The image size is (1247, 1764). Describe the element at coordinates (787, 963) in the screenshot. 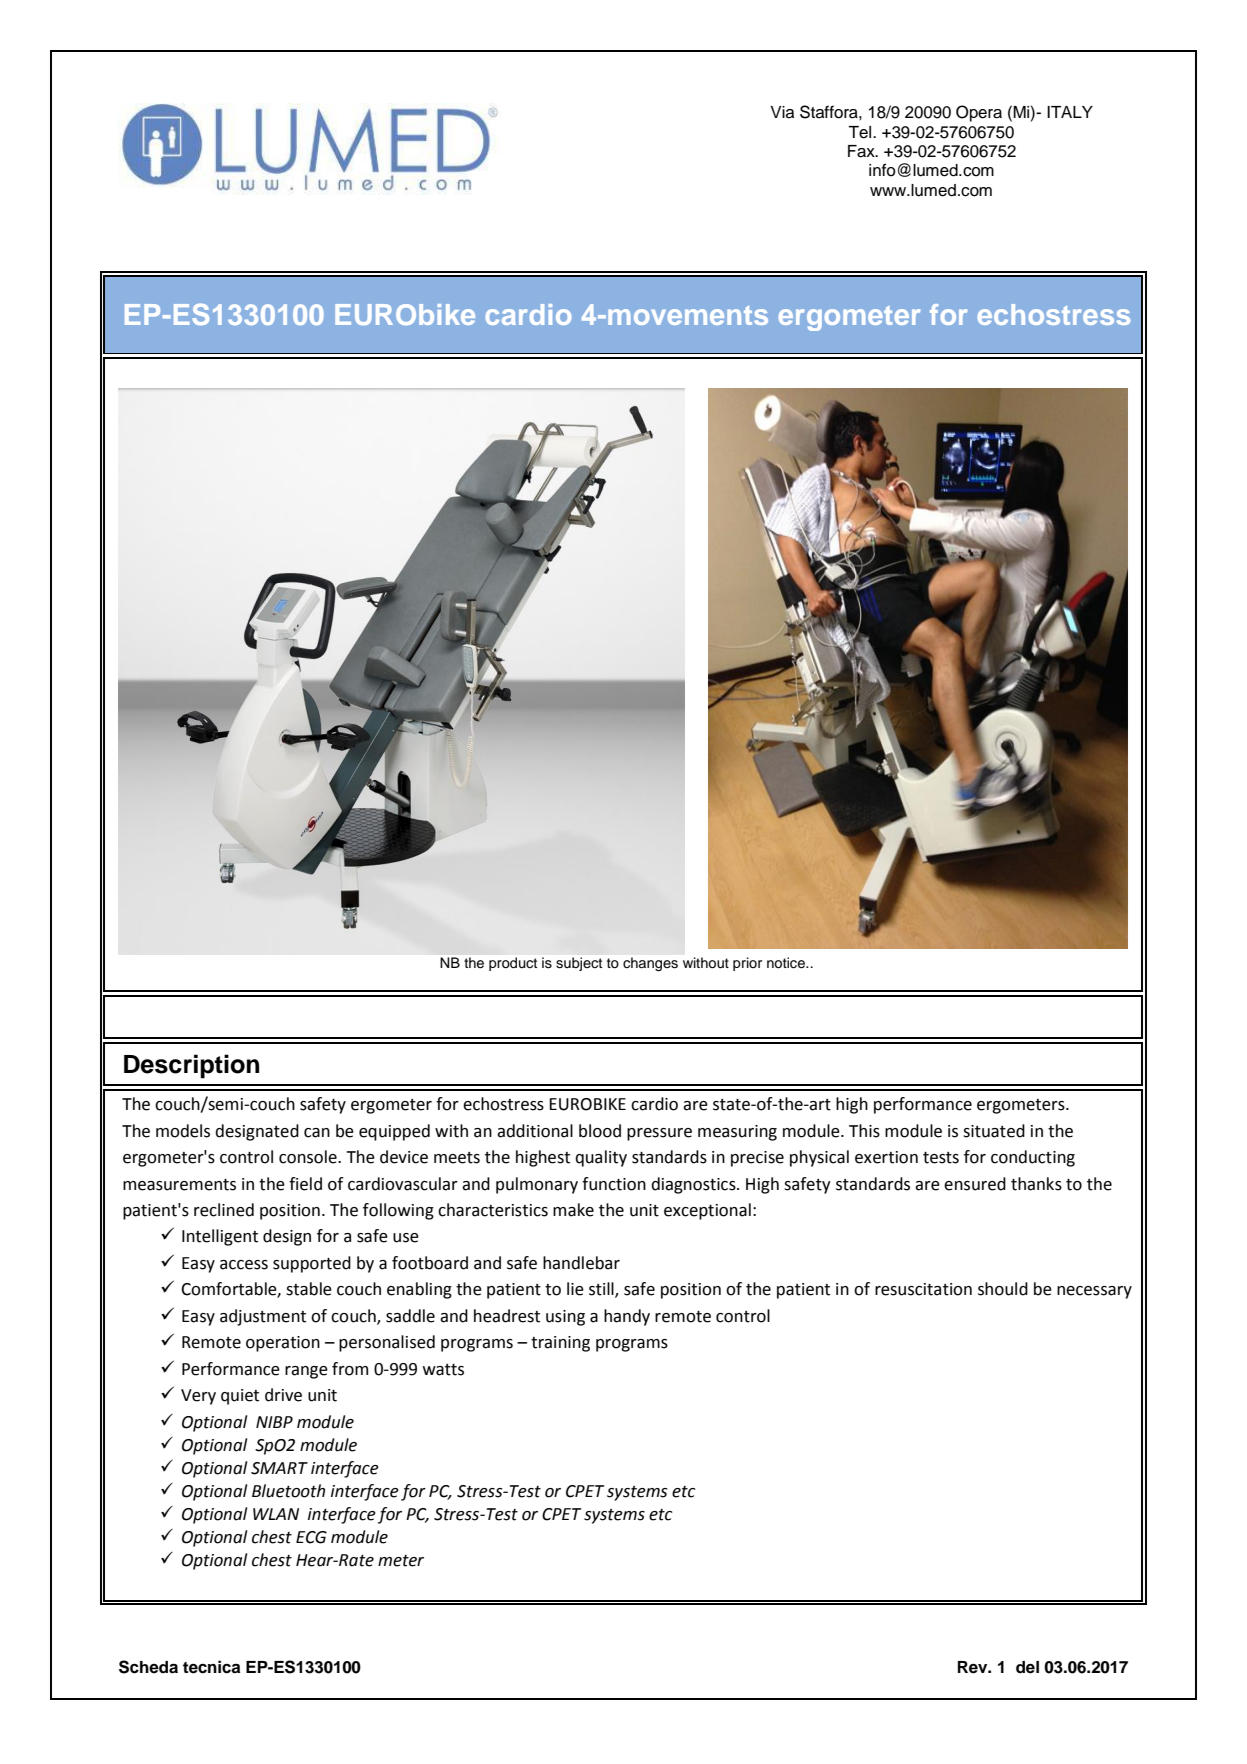

I see `notice` at that location.
